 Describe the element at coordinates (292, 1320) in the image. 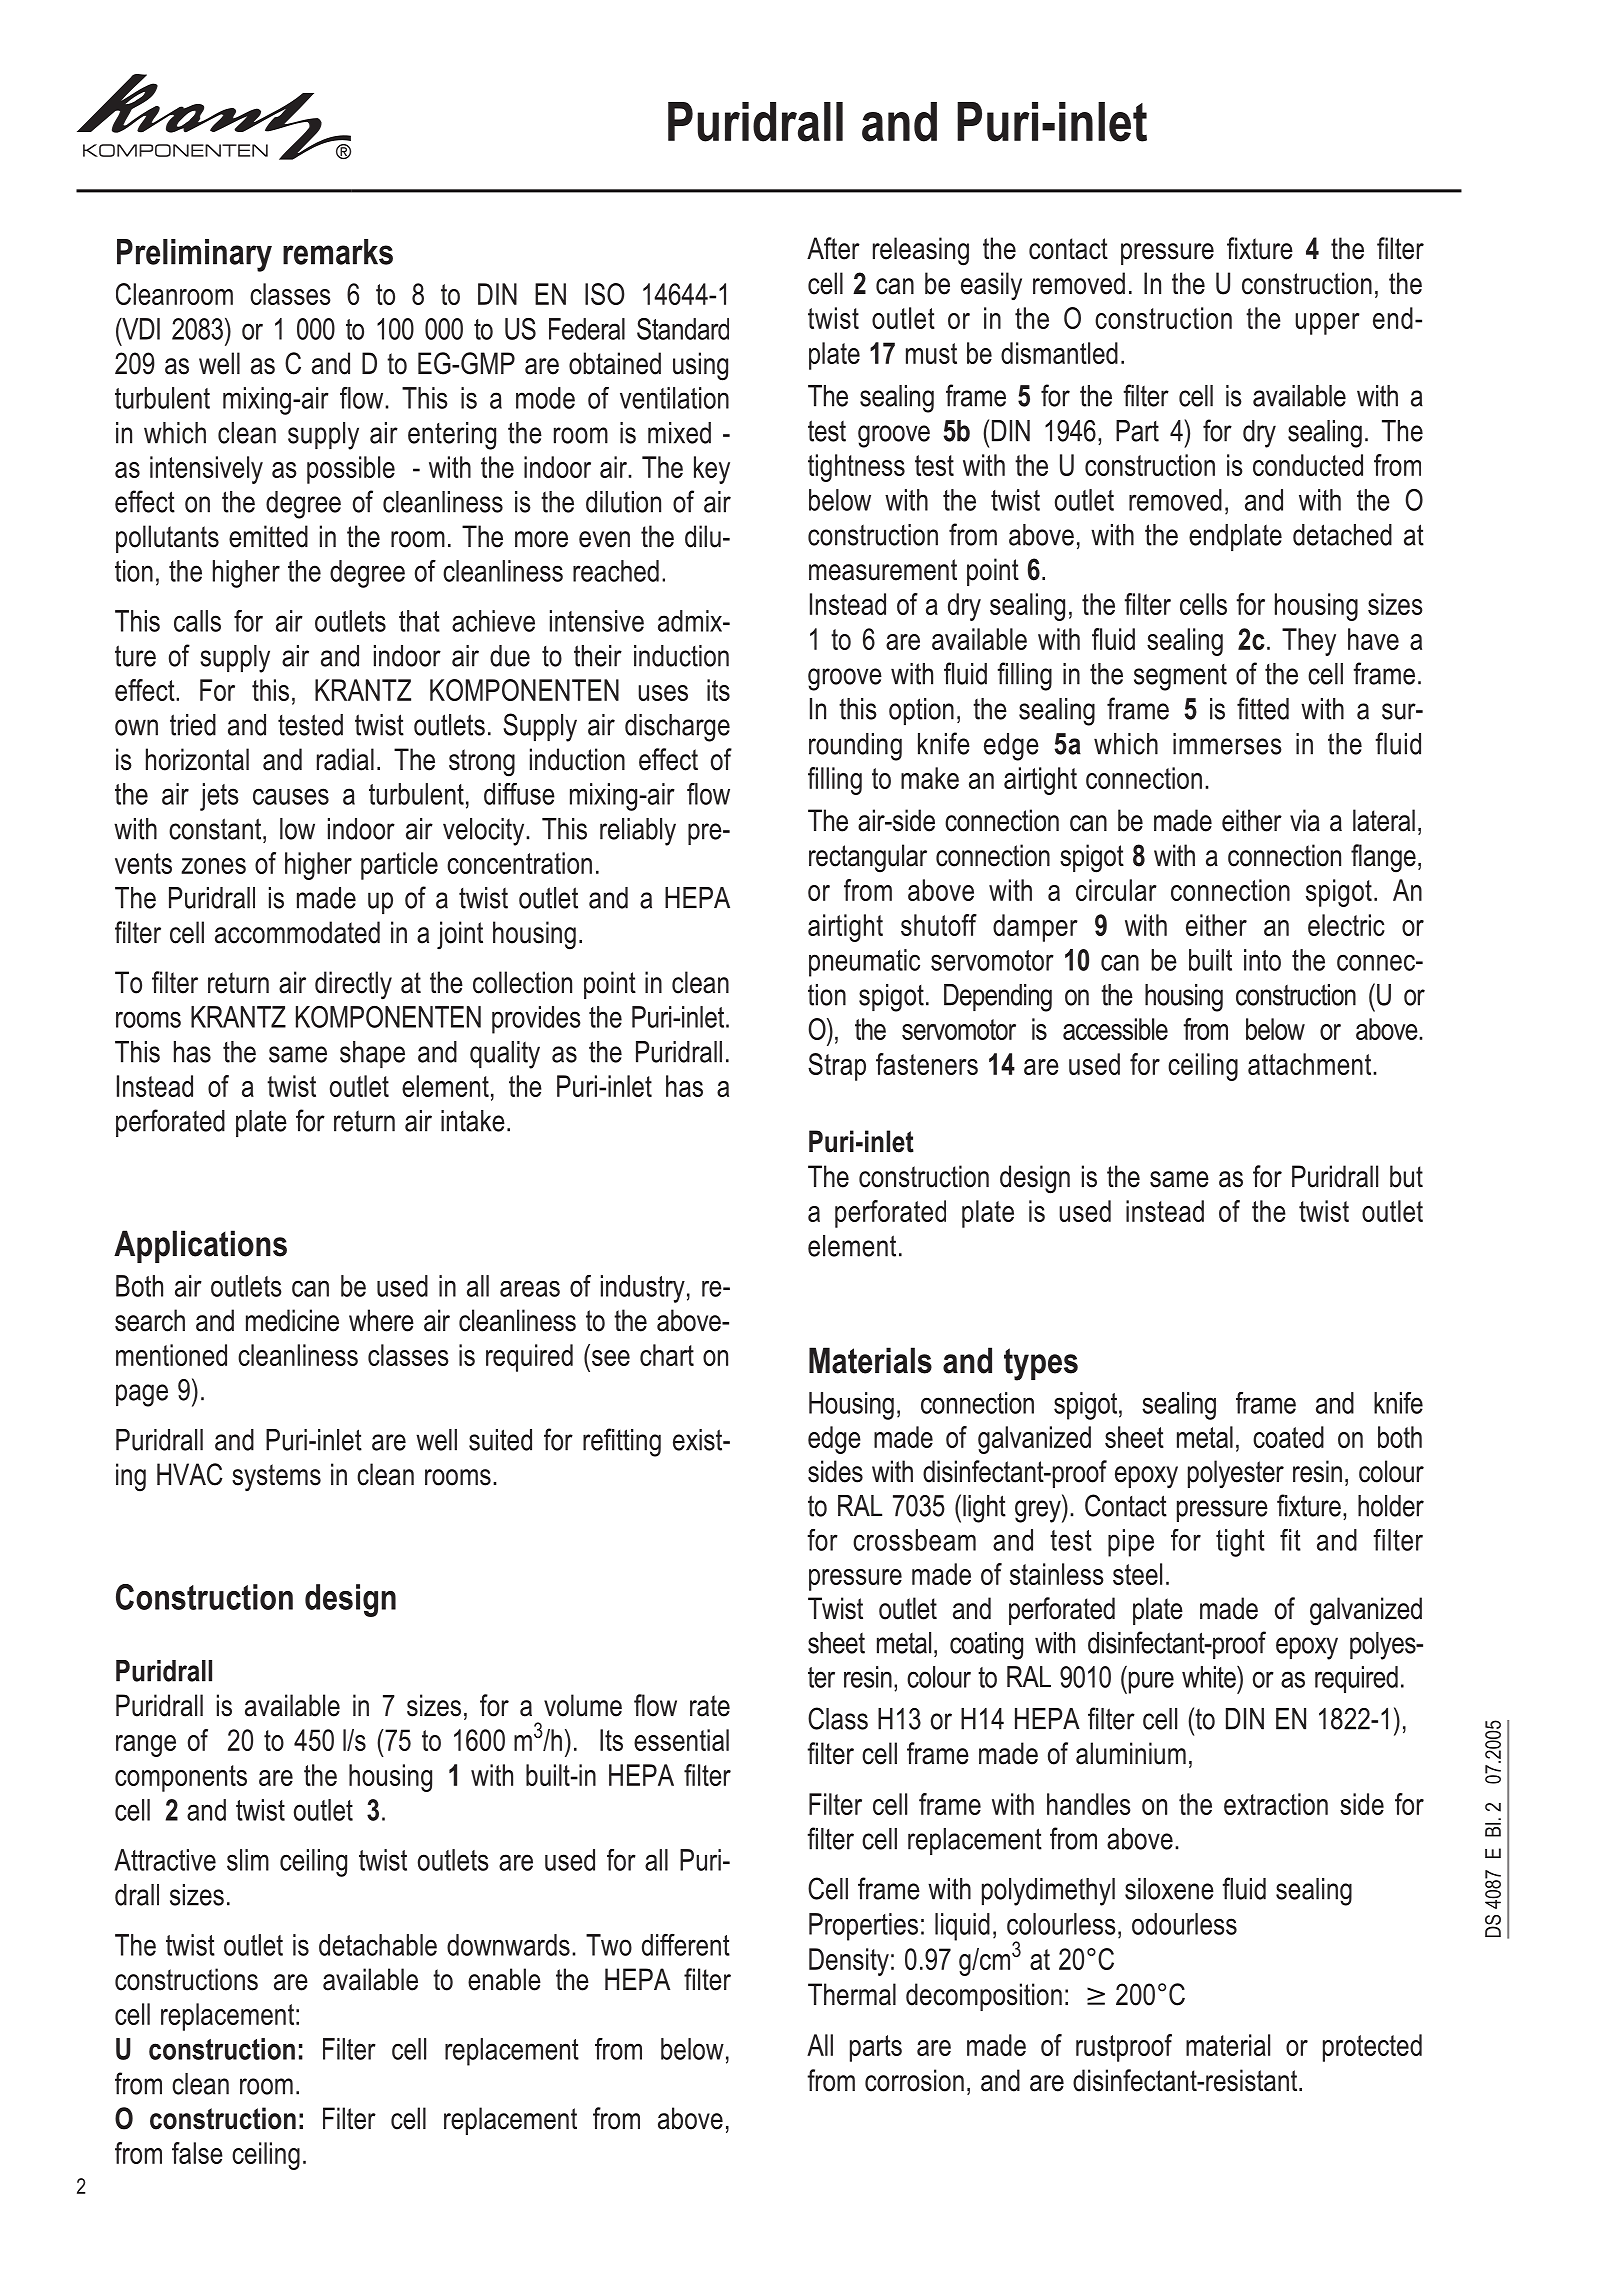

I see `medicine` at that location.
